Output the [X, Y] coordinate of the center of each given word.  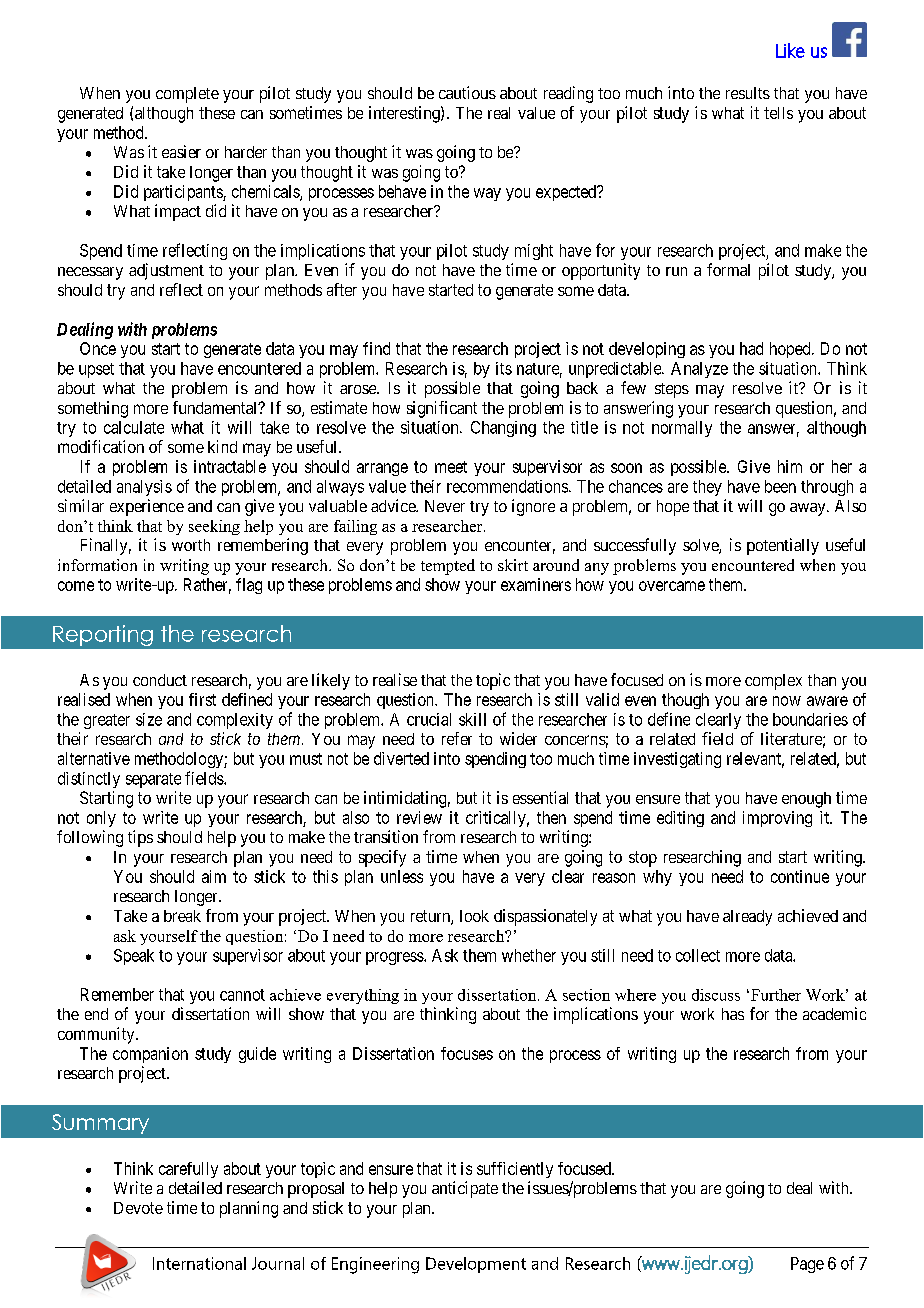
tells [778, 113]
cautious [467, 92]
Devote [138, 1208]
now [787, 701]
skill [472, 719]
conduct [160, 680]
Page [807, 1265]
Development [476, 1265]
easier [181, 151]
